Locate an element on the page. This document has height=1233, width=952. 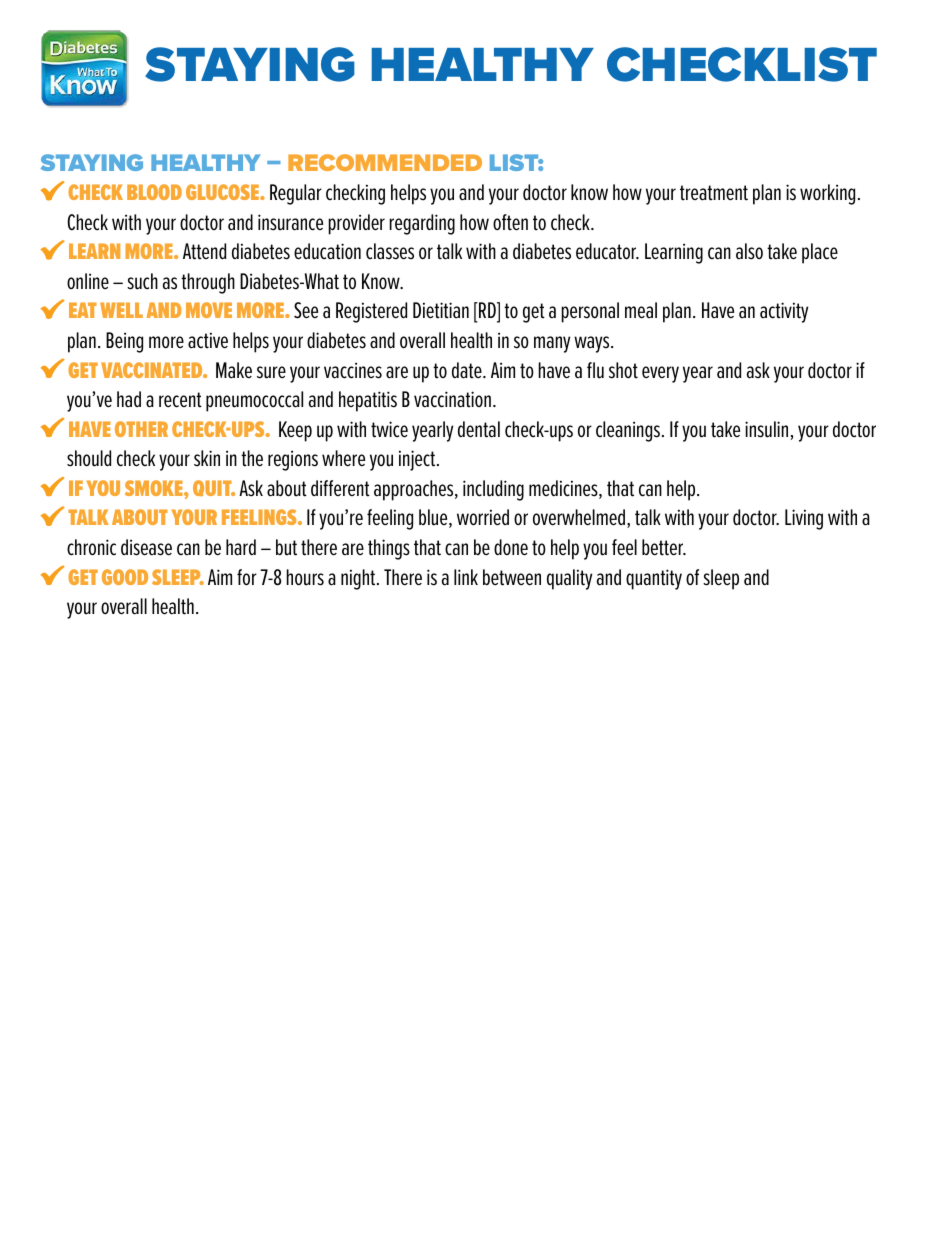
Make is located at coordinates (234, 370).
